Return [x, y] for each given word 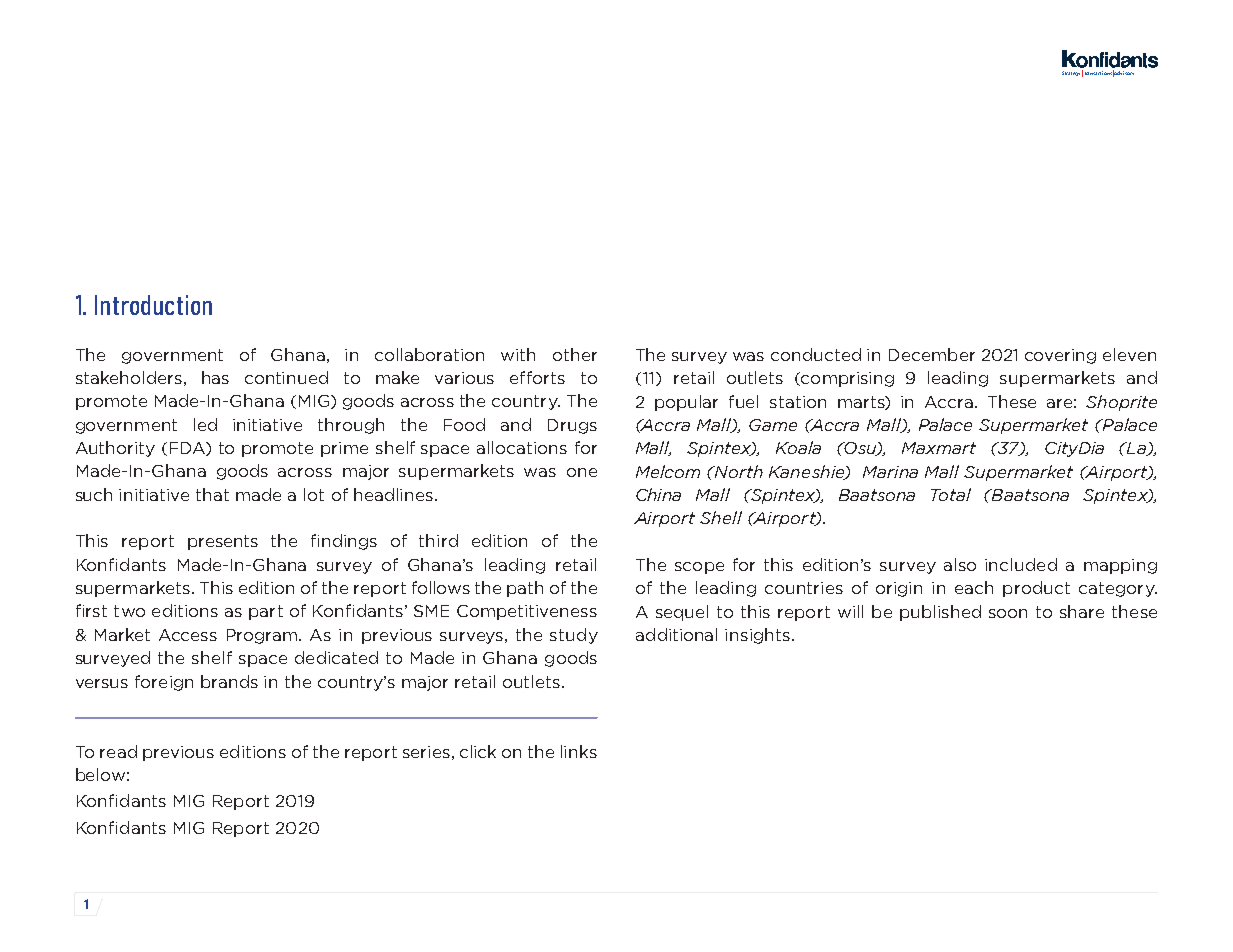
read [118, 751]
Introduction [153, 305]
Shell [721, 517]
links [579, 751]
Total [951, 494]
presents [223, 542]
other [575, 354]
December [932, 354]
